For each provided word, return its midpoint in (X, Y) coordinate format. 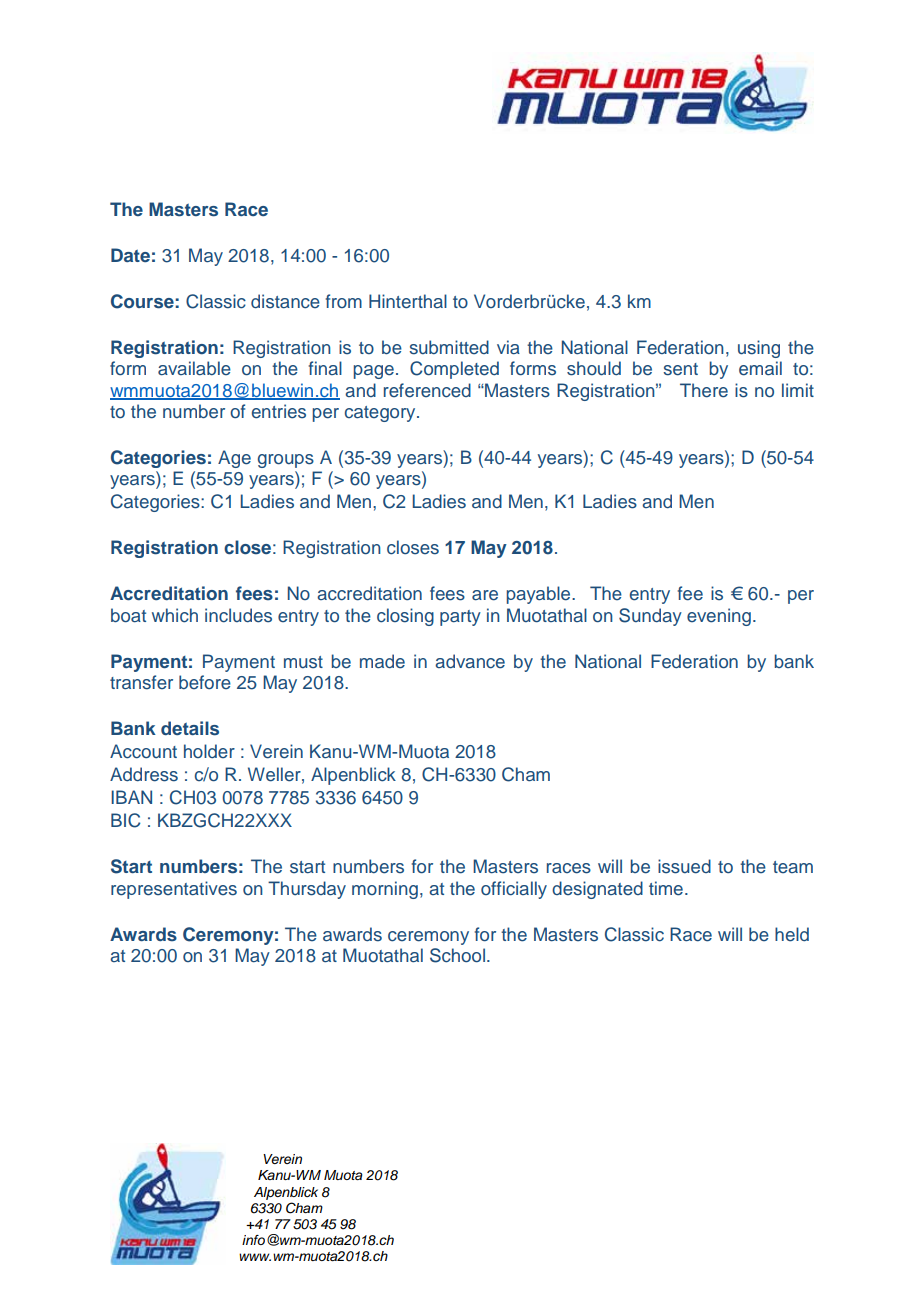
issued (684, 866)
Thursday (307, 890)
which (175, 615)
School (457, 955)
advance (470, 661)
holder (209, 751)
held (792, 934)
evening (719, 617)
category (381, 414)
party (460, 618)
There (704, 390)
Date (130, 255)
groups (286, 461)
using (759, 349)
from (344, 301)
